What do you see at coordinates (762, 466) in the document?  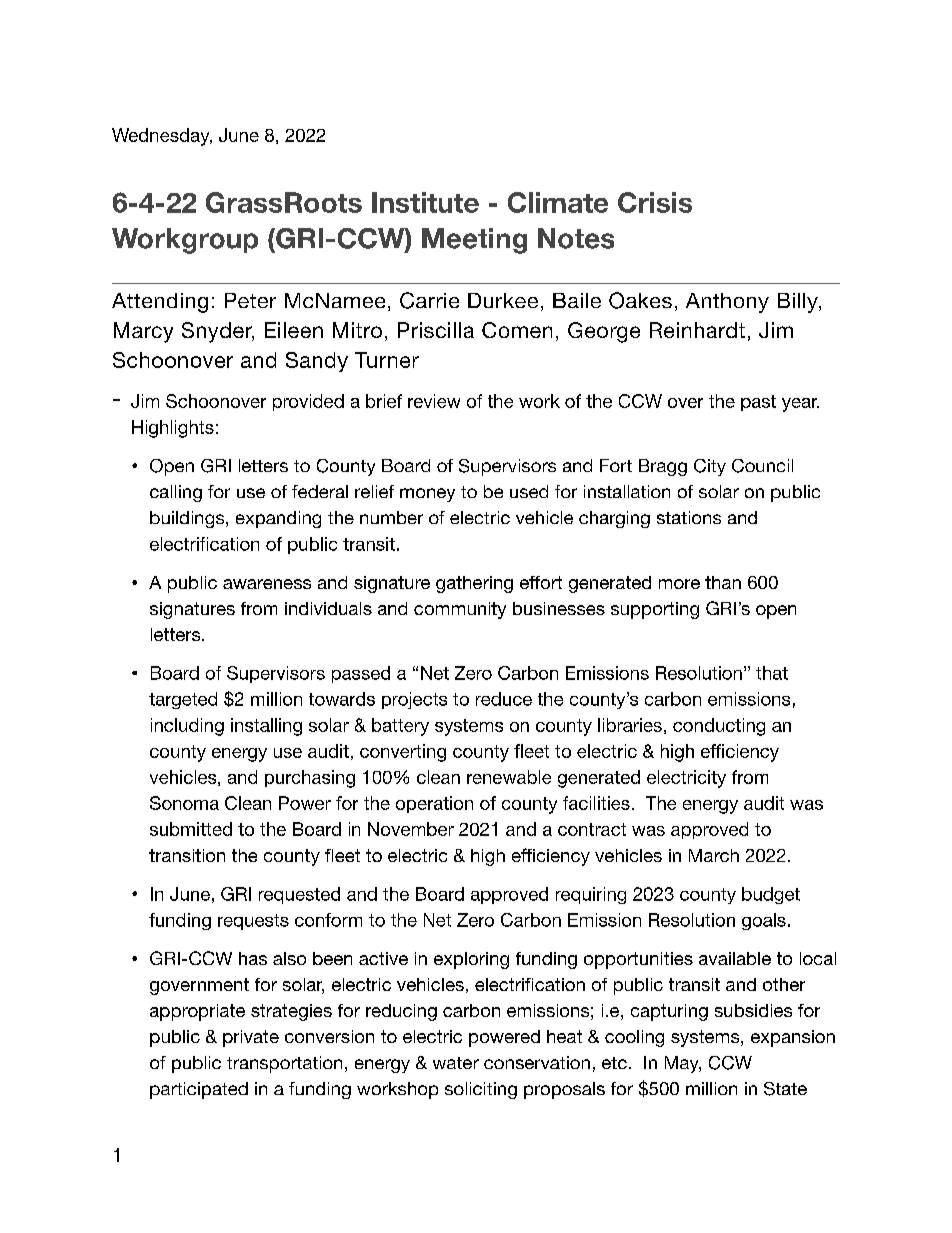 I see `Council` at bounding box center [762, 466].
